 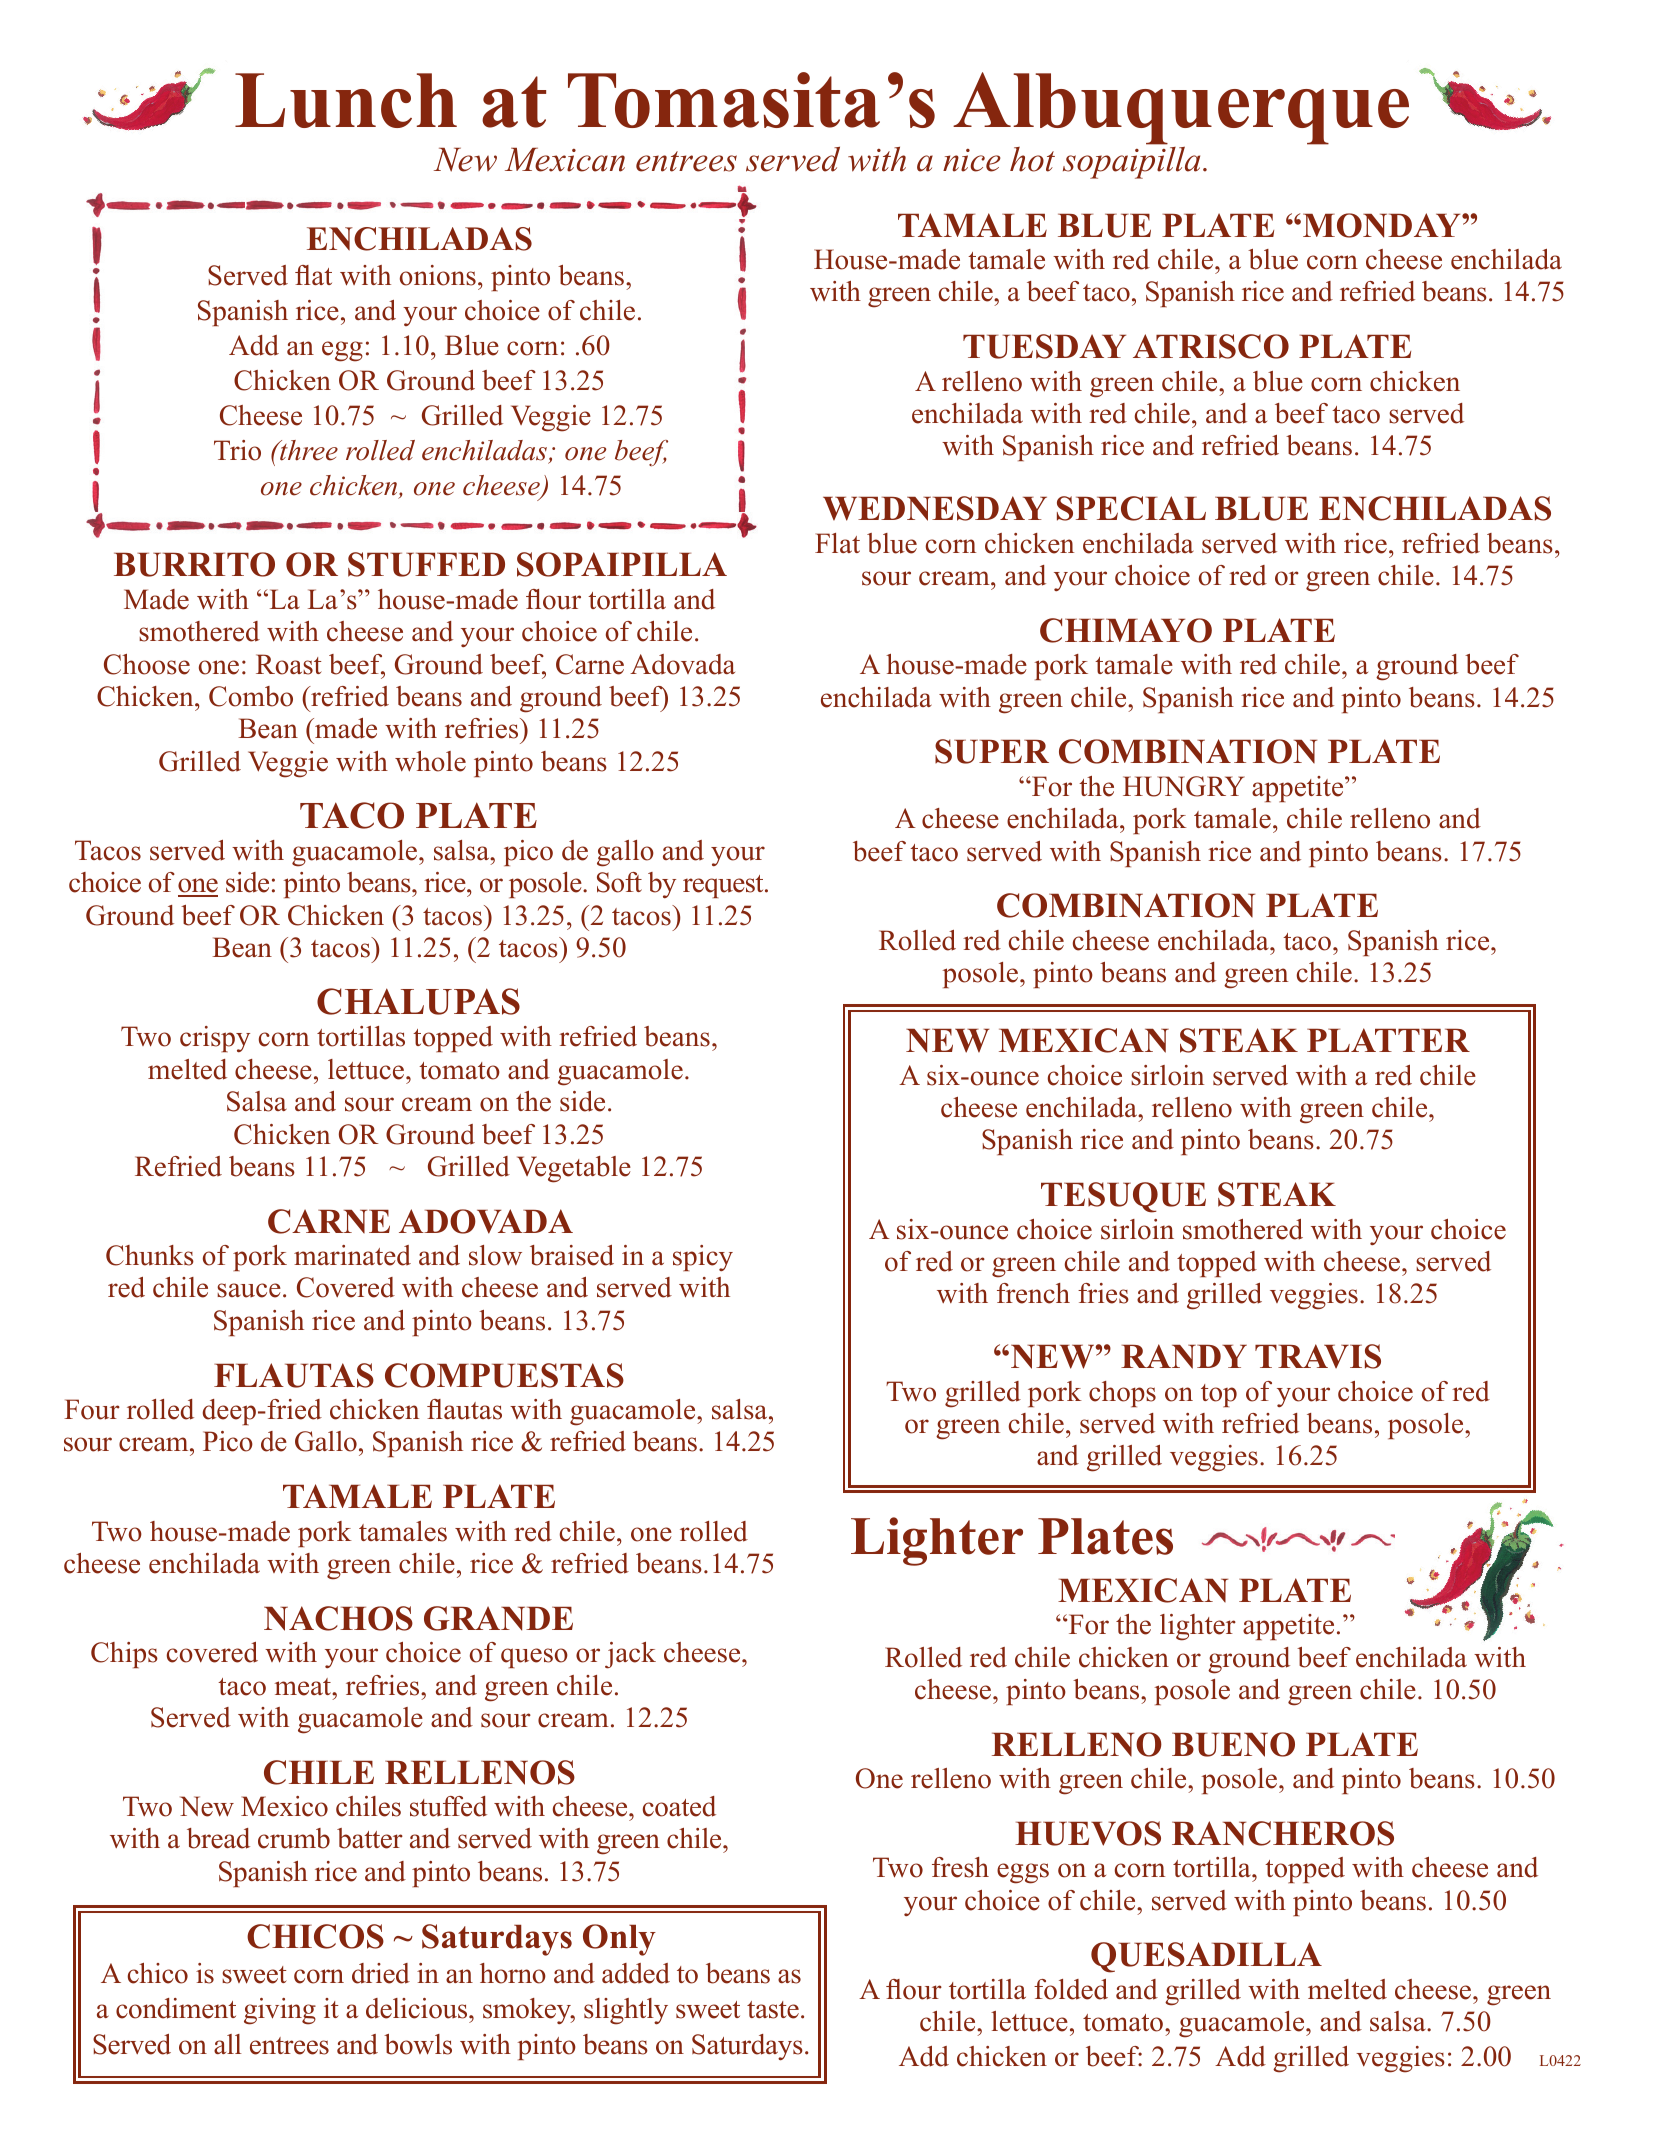 I want to click on nice, so click(x=972, y=160).
